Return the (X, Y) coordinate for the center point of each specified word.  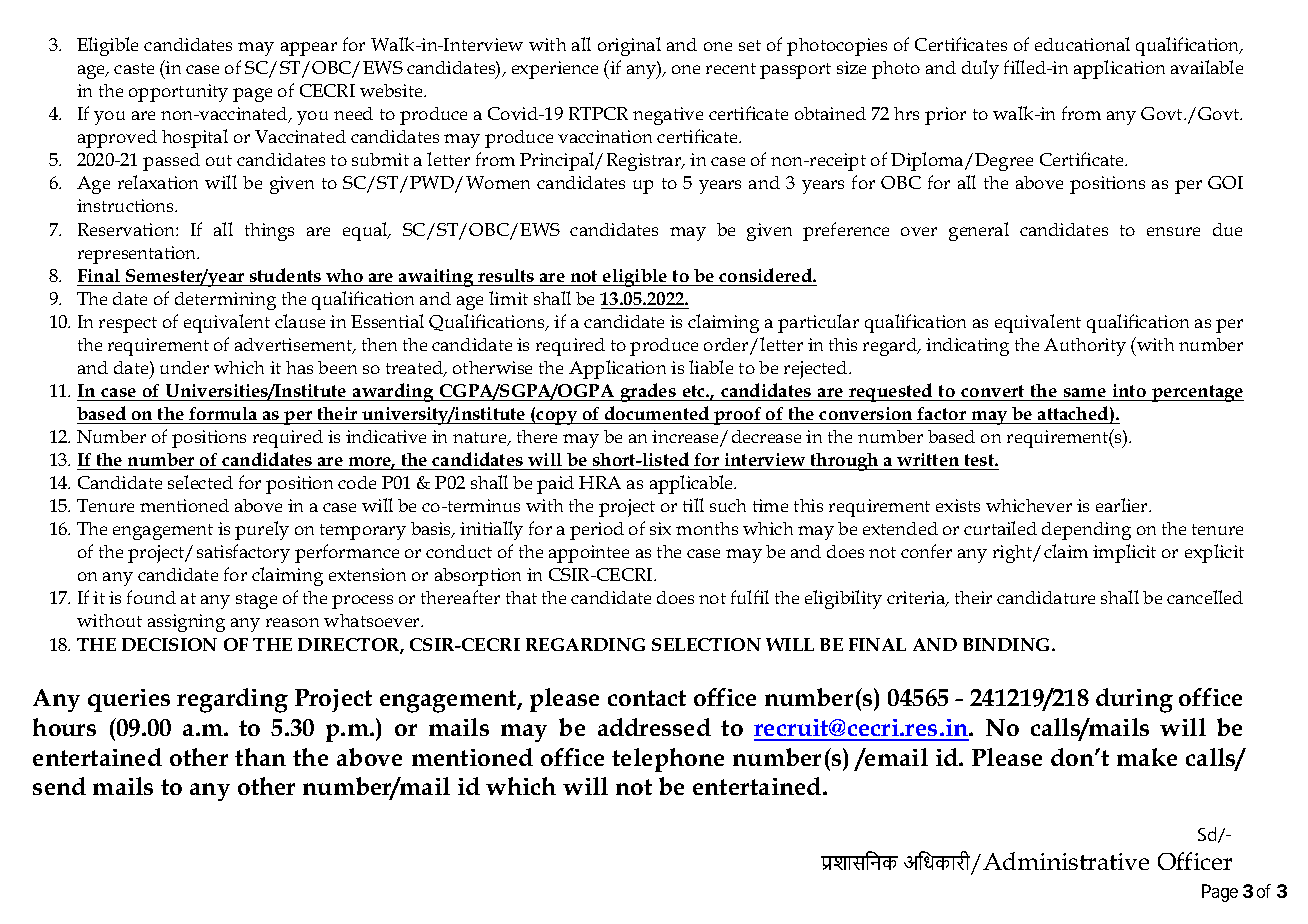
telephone (668, 760)
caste (134, 68)
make (1147, 757)
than (260, 757)
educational (1082, 44)
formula (223, 413)
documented (657, 413)
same (1085, 394)
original (629, 46)
